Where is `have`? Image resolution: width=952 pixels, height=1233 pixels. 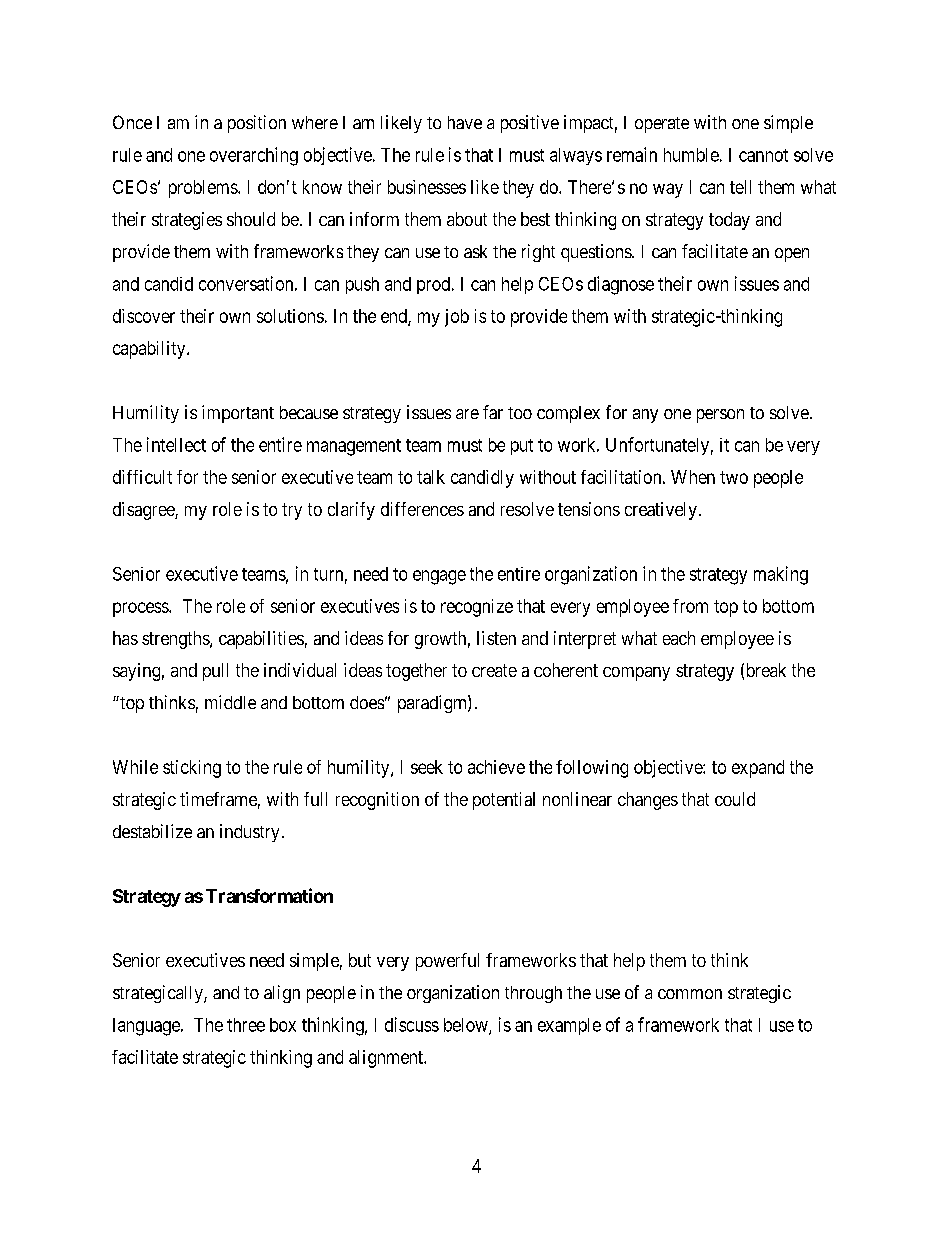 have is located at coordinates (465, 122).
